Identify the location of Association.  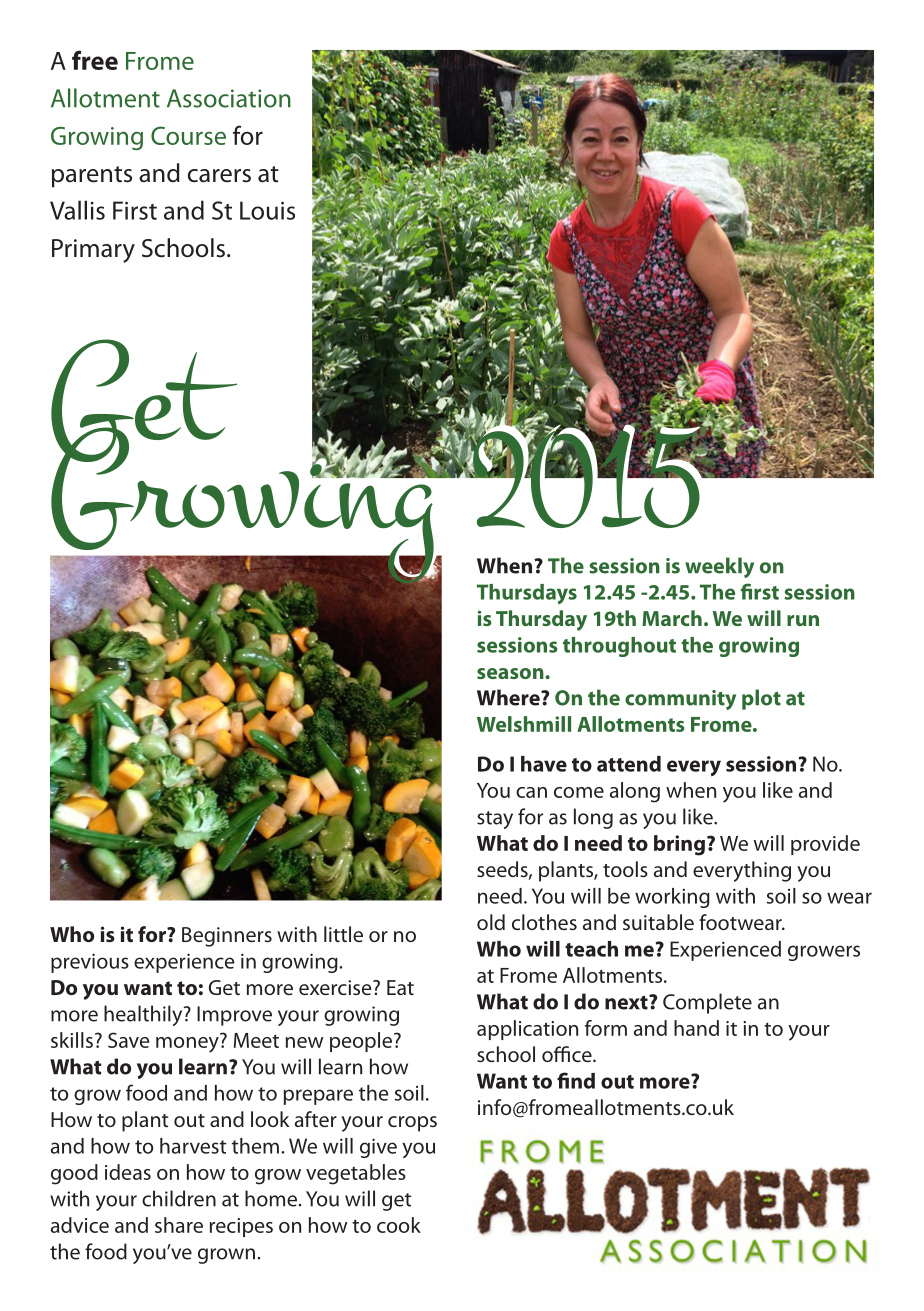
(229, 98).
